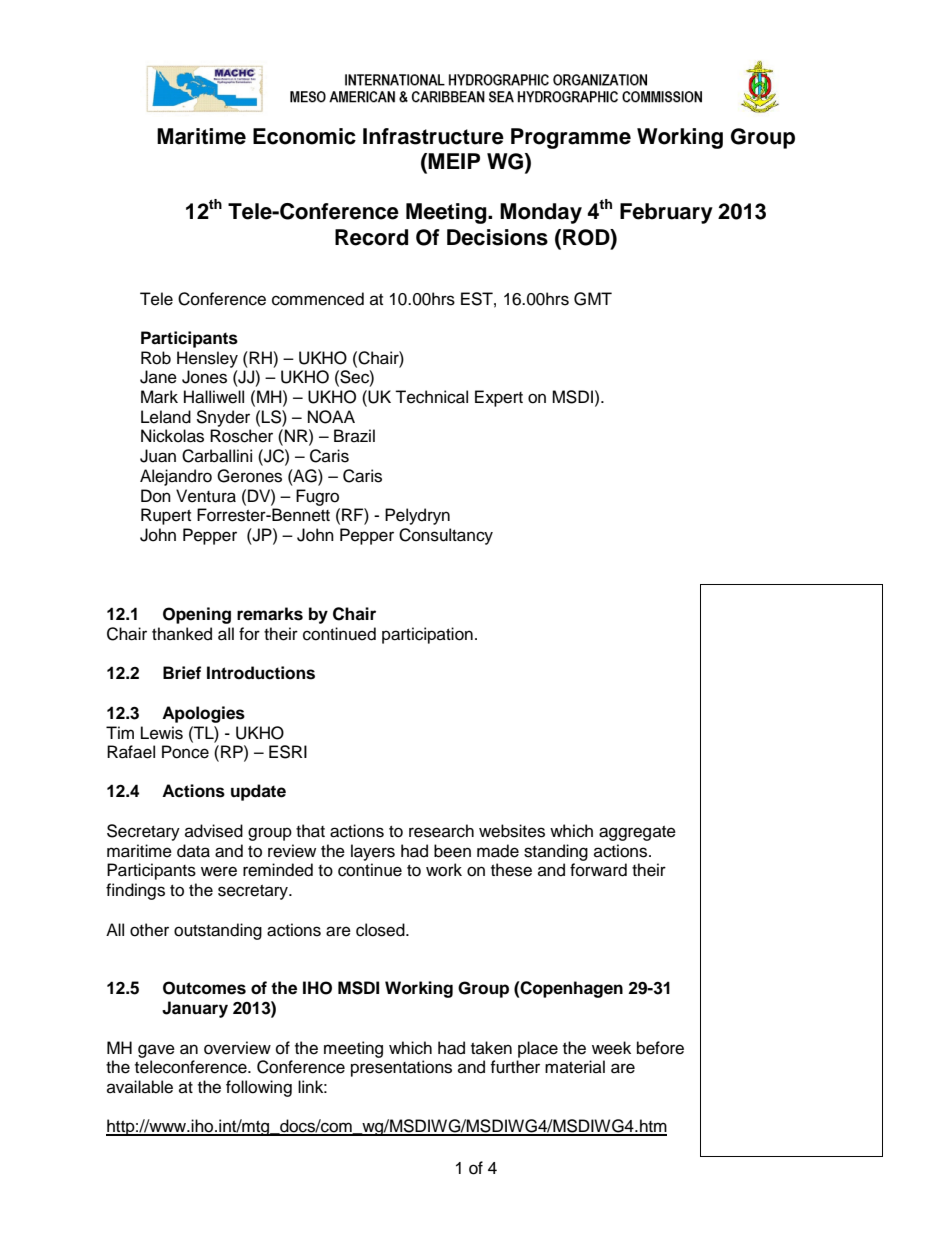 Image resolution: width=952 pixels, height=1233 pixels. I want to click on Infrastructure, so click(433, 136).
